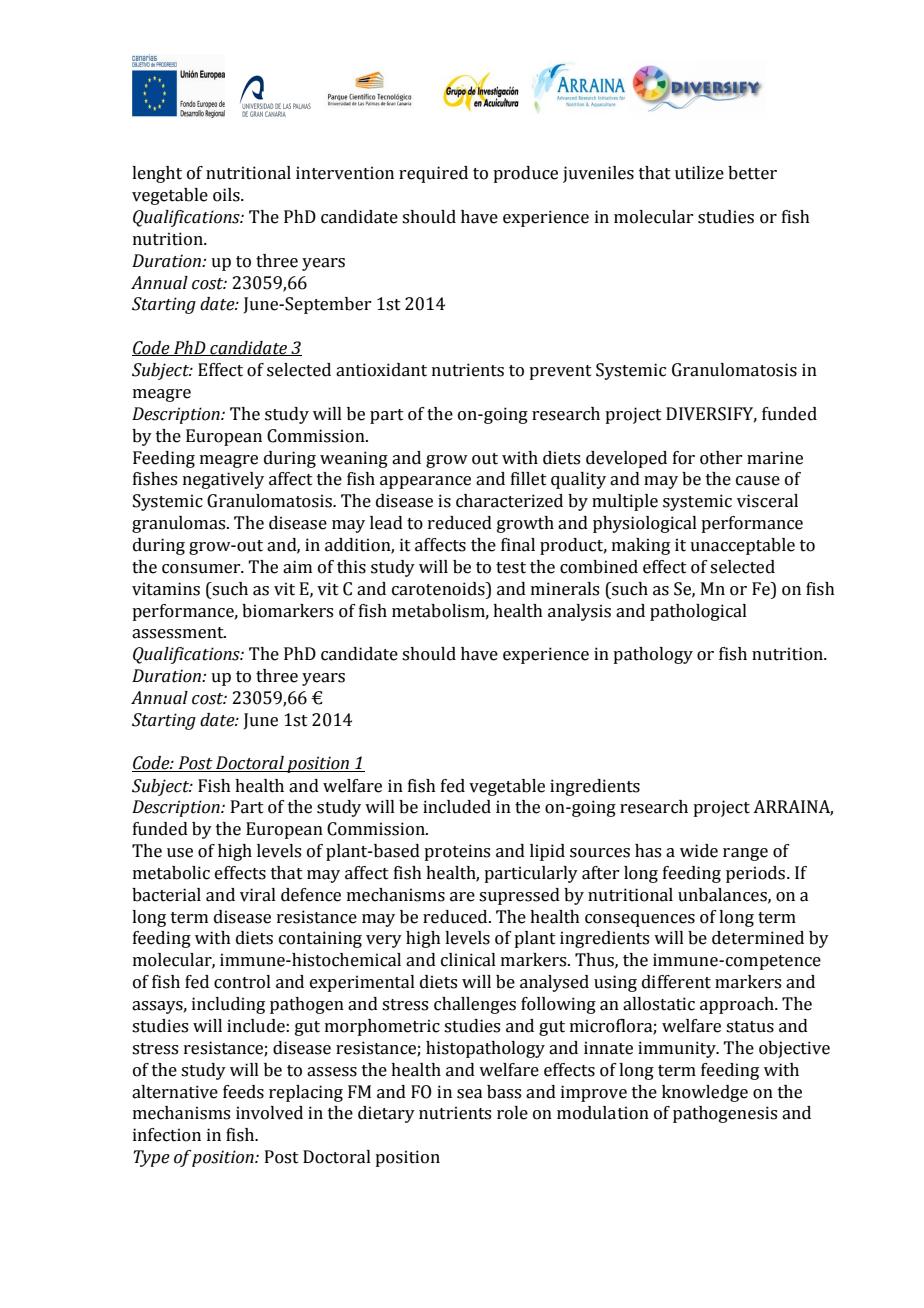 The height and width of the screenshot is (1308, 924). Describe the element at coordinates (171, 873) in the screenshot. I see `metabolic` at that location.
